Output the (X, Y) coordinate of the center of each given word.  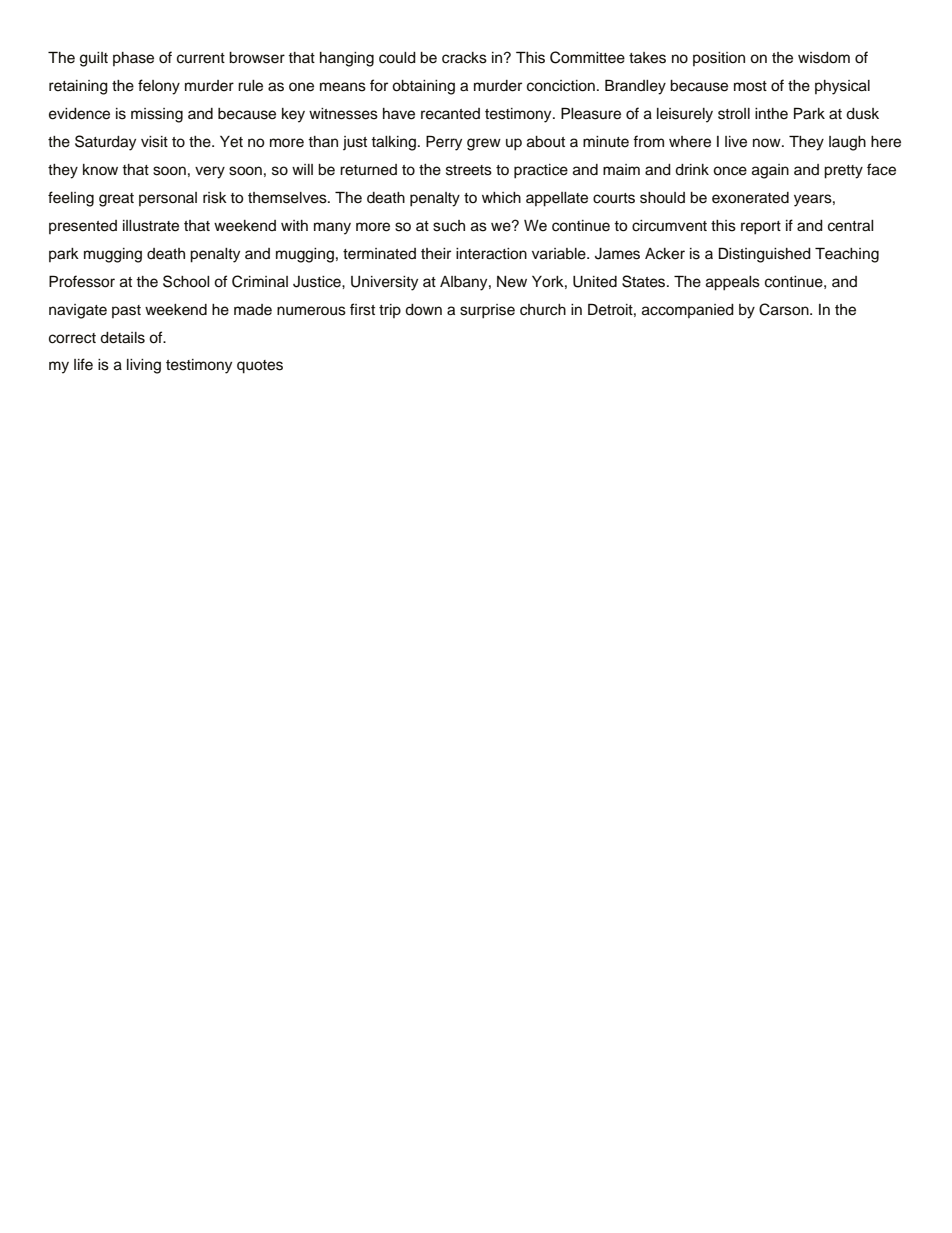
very (210, 172)
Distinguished (765, 255)
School (186, 281)
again (770, 171)
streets (469, 170)
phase (133, 59)
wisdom (824, 58)
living (144, 366)
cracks (464, 58)
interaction (491, 254)
